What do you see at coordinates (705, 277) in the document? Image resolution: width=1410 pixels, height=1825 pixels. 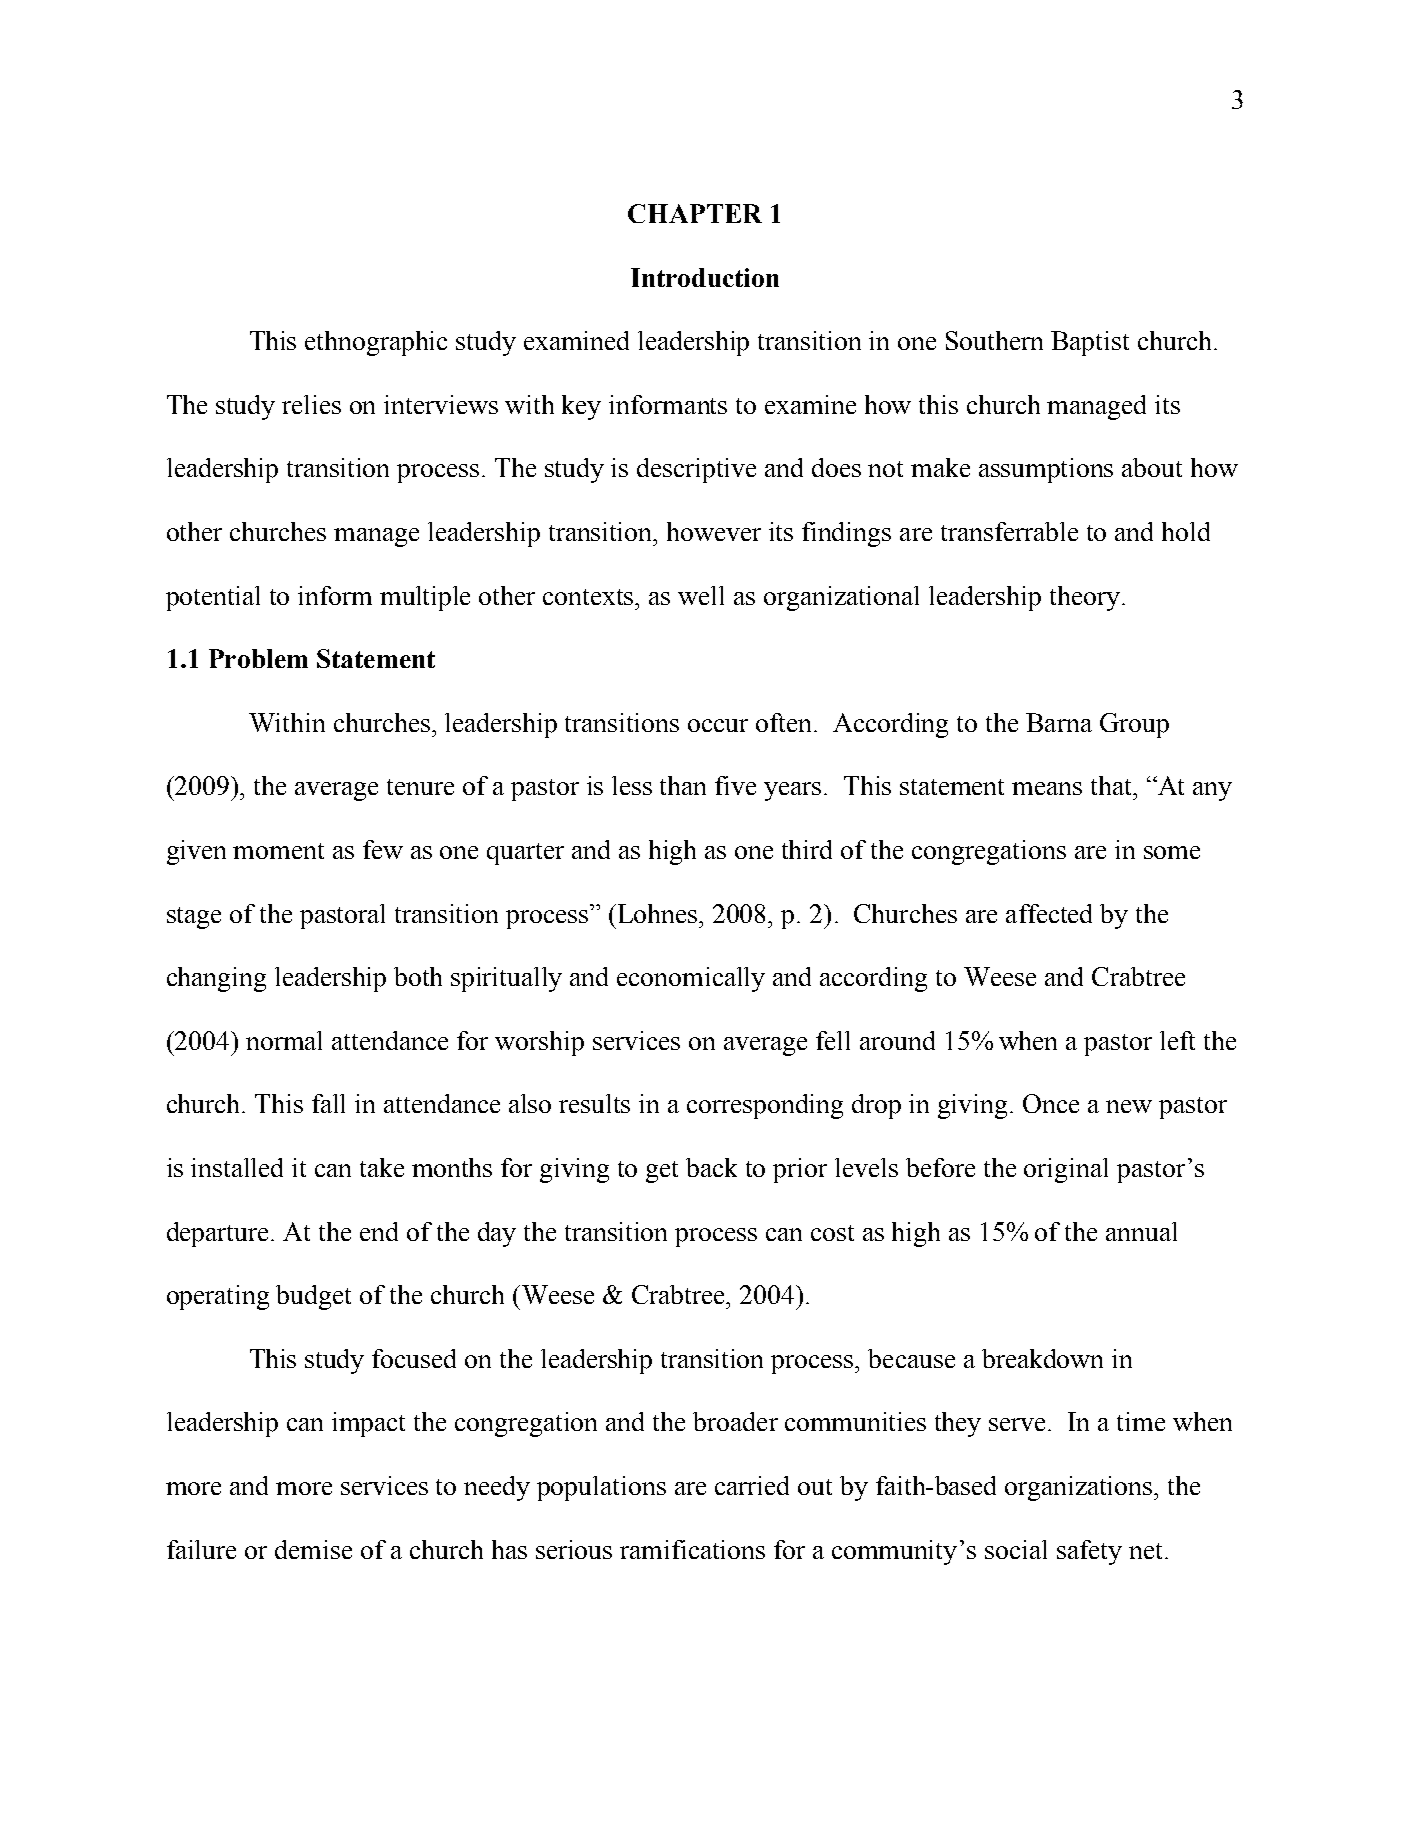 I see `Introduction` at bounding box center [705, 277].
